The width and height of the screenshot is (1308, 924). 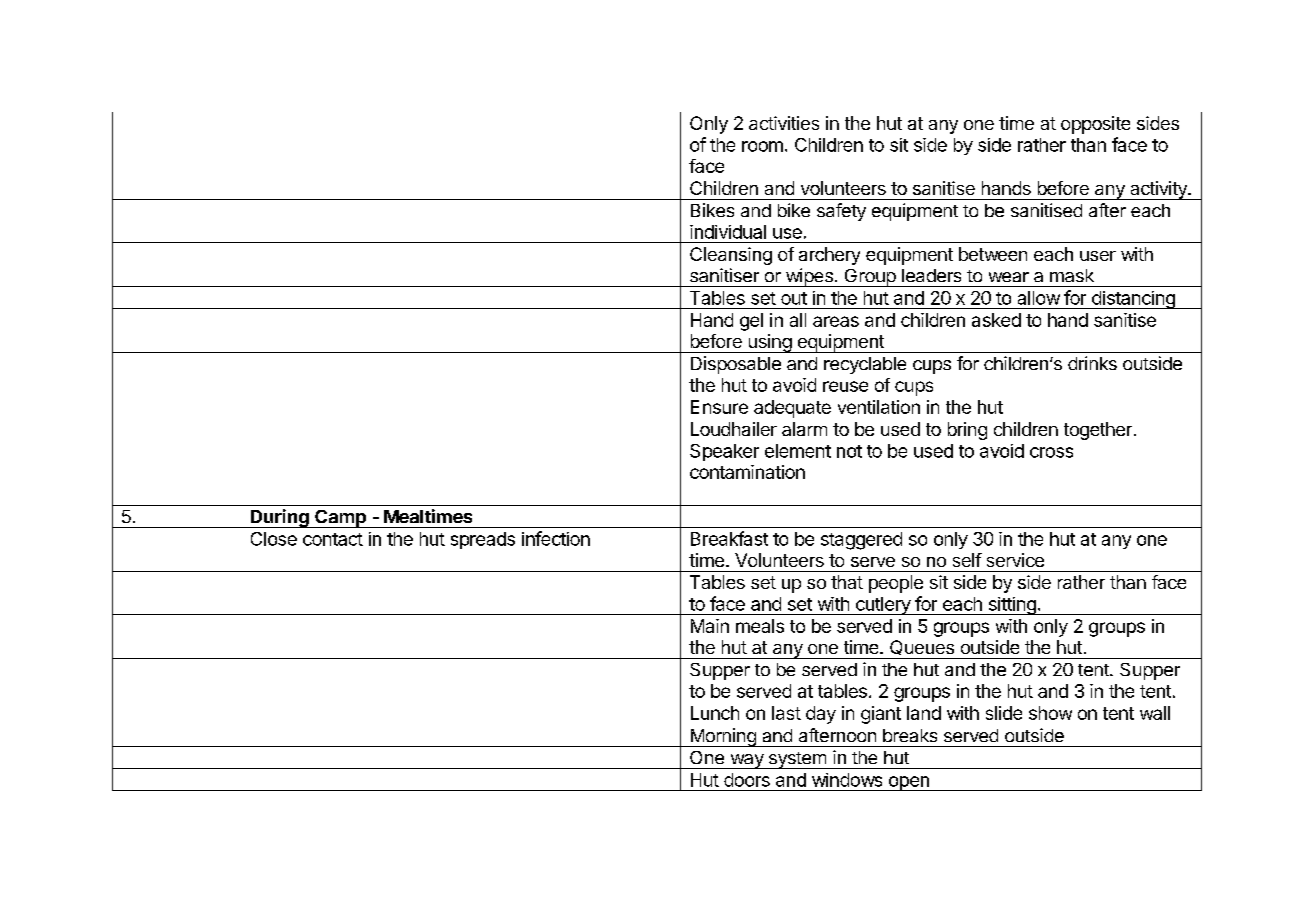 What do you see at coordinates (333, 539) in the screenshot?
I see `contact` at bounding box center [333, 539].
